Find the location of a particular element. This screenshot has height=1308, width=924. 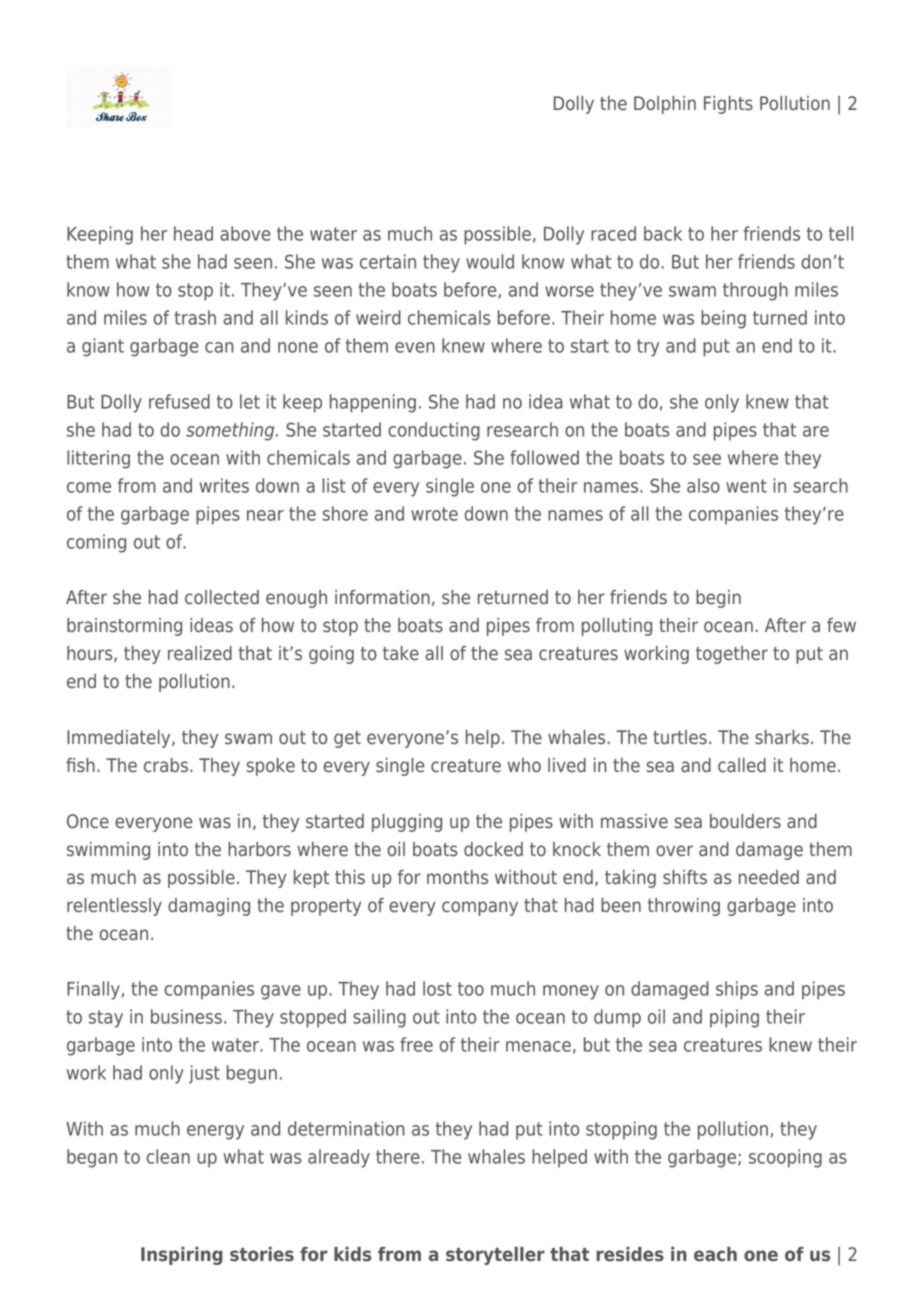

there is located at coordinates (398, 1156).
